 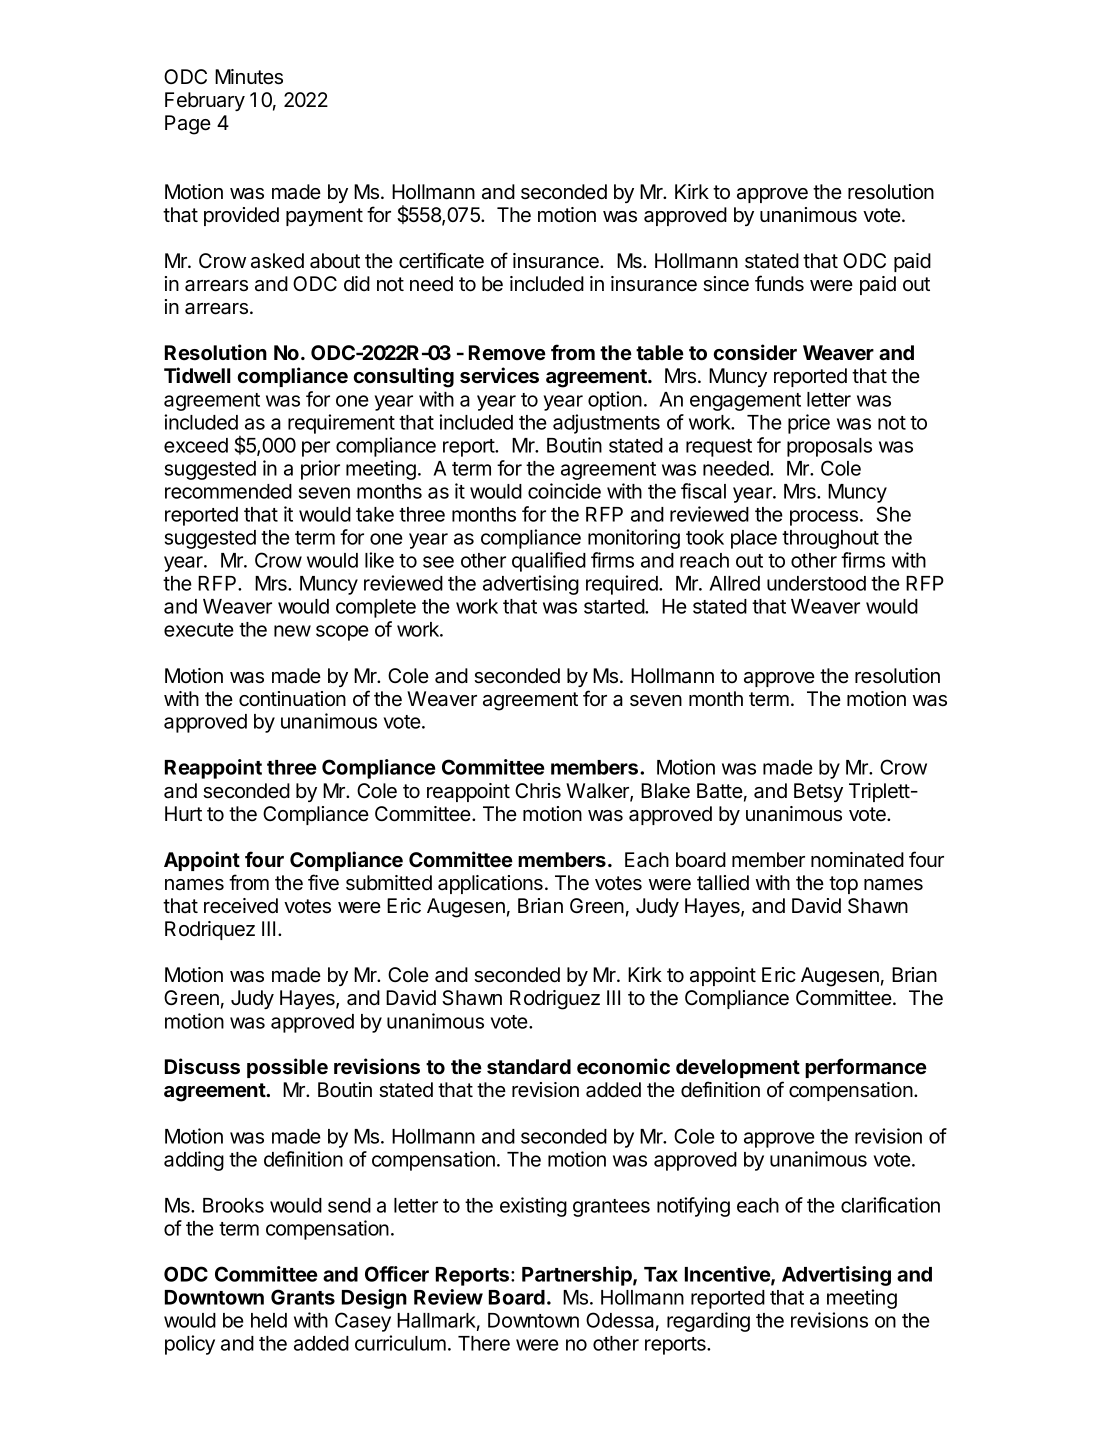 I want to click on coincide, so click(x=564, y=491).
